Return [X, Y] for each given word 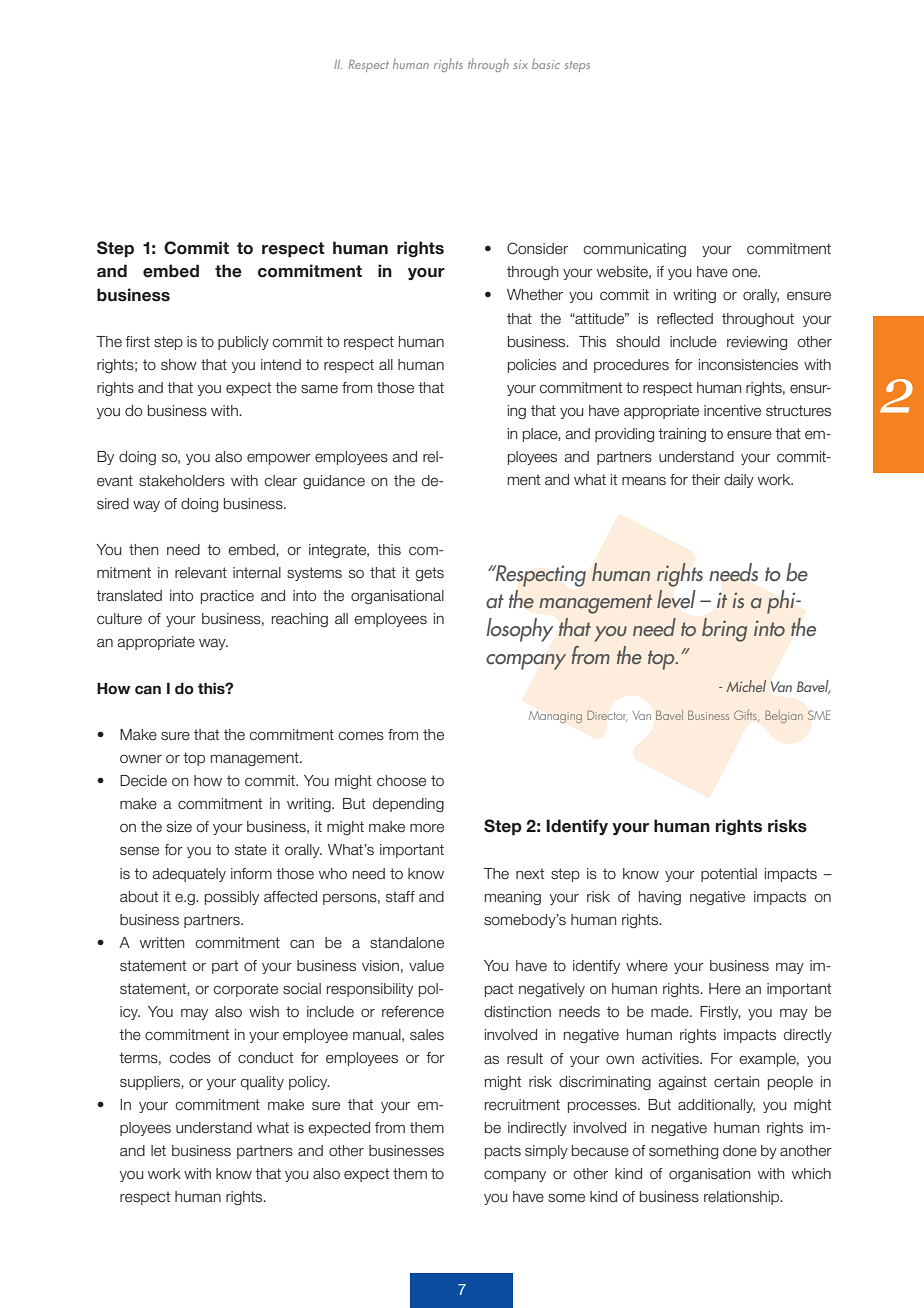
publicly [243, 343]
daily [739, 481]
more [427, 828]
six [521, 64]
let [158, 1151]
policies [532, 366]
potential [729, 875]
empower [279, 459]
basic [546, 63]
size [179, 827]
